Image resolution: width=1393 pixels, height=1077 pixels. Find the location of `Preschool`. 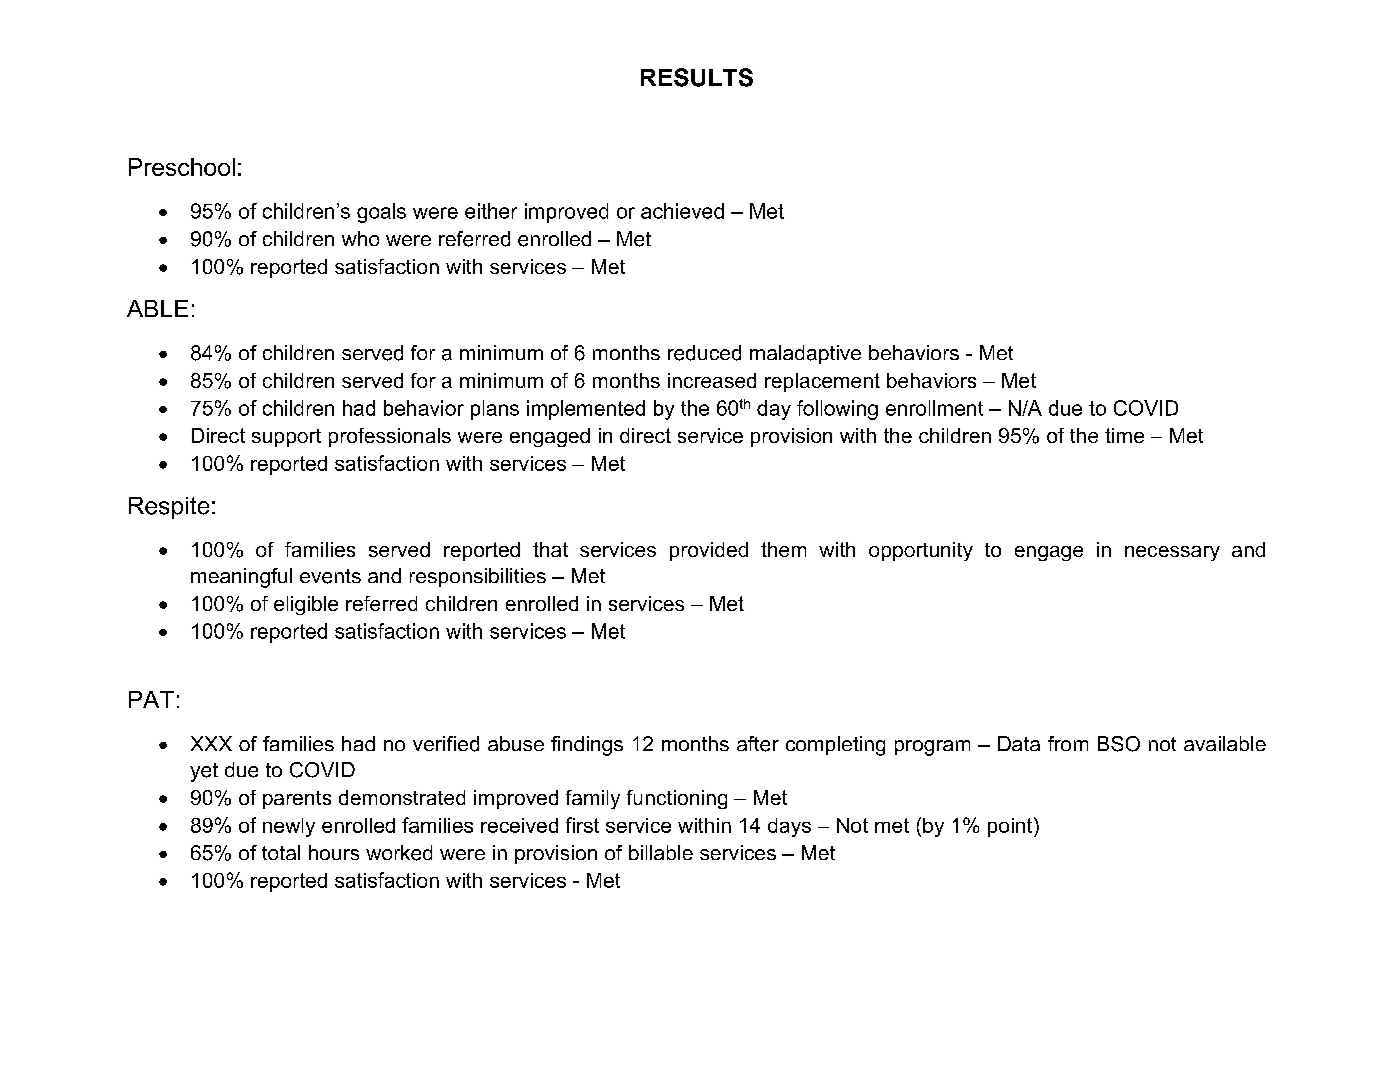

Preschool is located at coordinates (182, 167).
